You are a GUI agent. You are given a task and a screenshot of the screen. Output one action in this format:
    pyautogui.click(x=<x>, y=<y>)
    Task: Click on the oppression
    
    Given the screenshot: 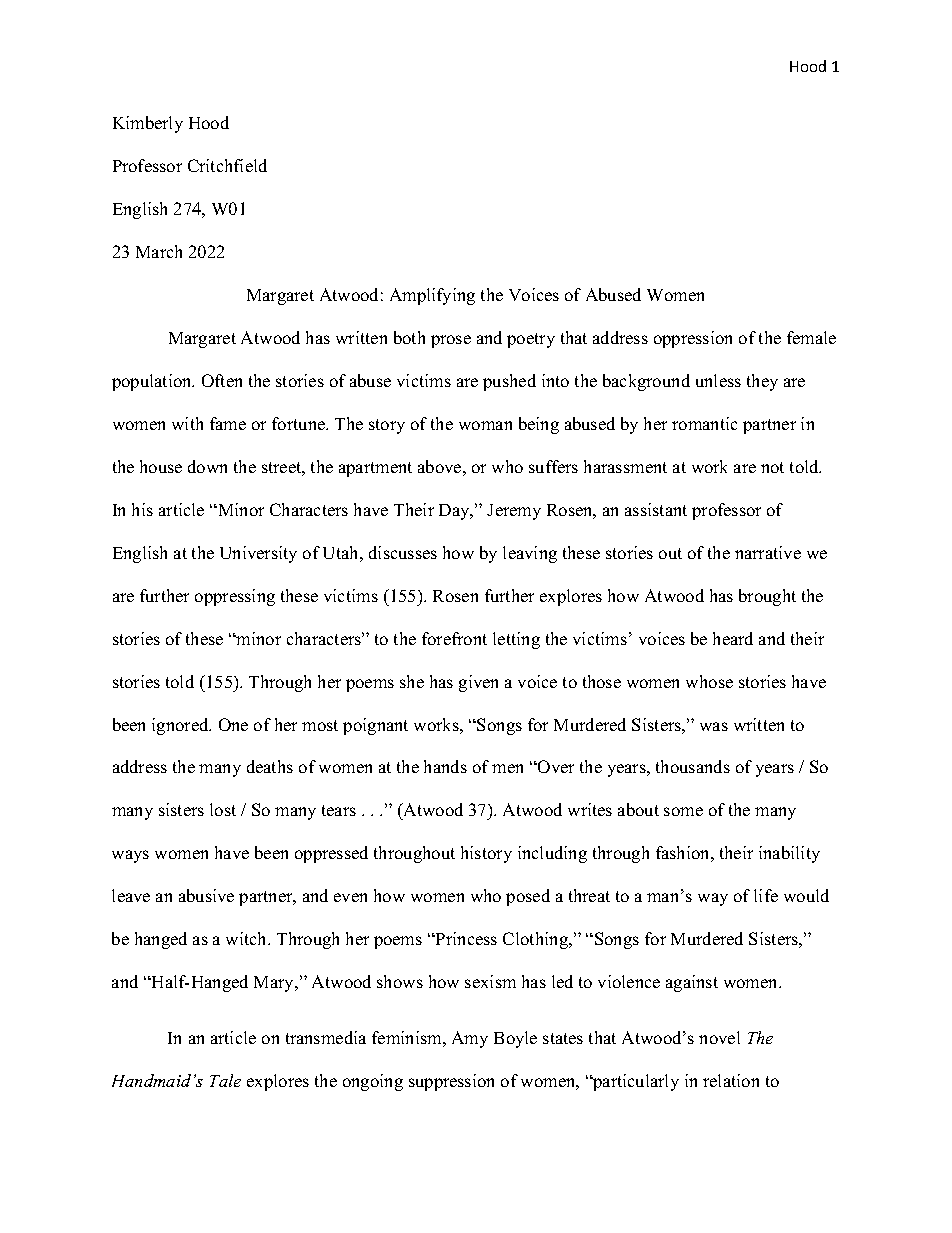 What is the action you would take?
    pyautogui.click(x=693, y=339)
